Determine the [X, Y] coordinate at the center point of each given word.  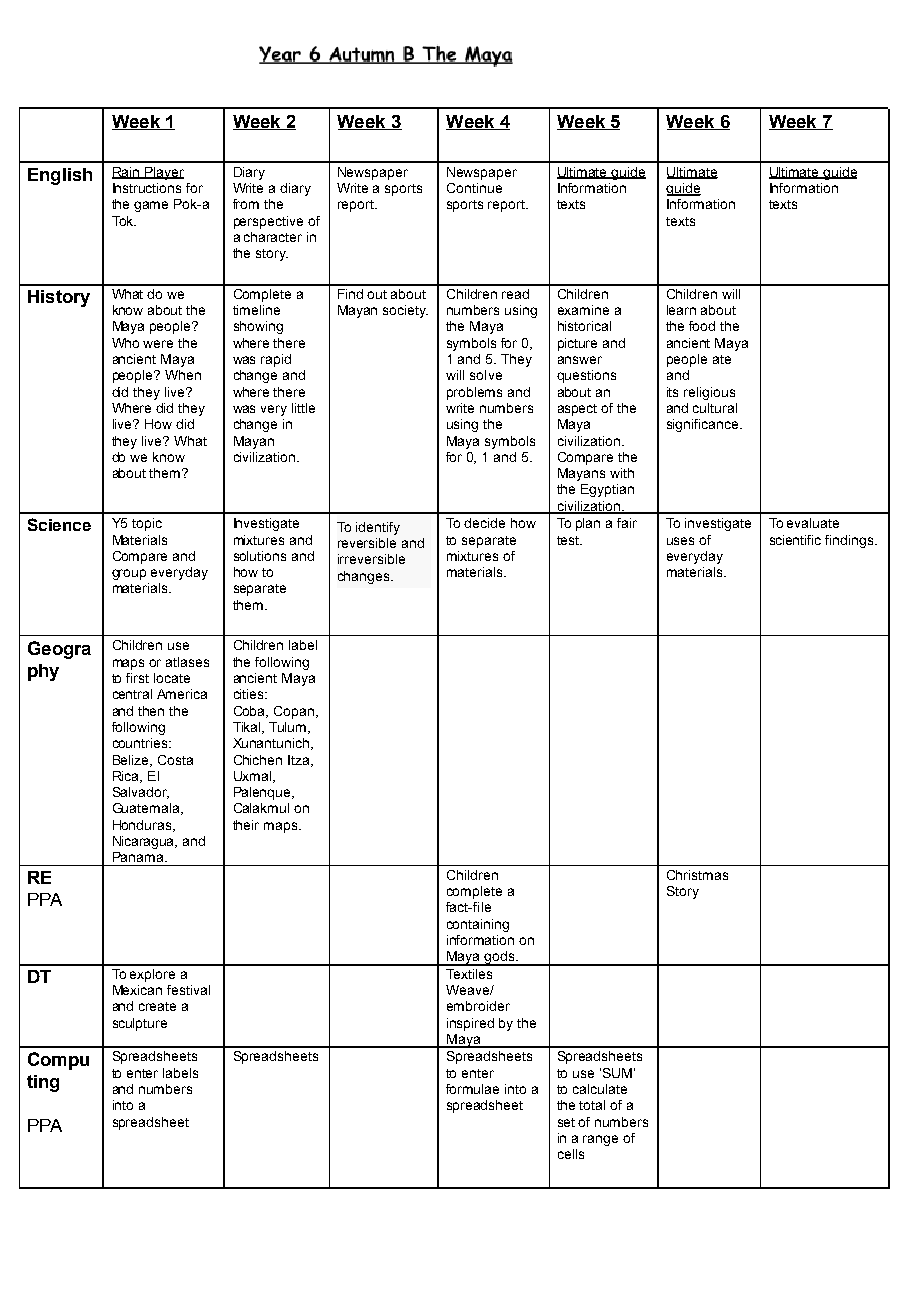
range [600, 1140]
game [151, 206]
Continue [474, 188]
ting [43, 1083]
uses [680, 541]
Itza [300, 761]
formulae [472, 1089]
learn [681, 310]
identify [378, 528]
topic [147, 524]
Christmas [697, 875]
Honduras [143, 826]
